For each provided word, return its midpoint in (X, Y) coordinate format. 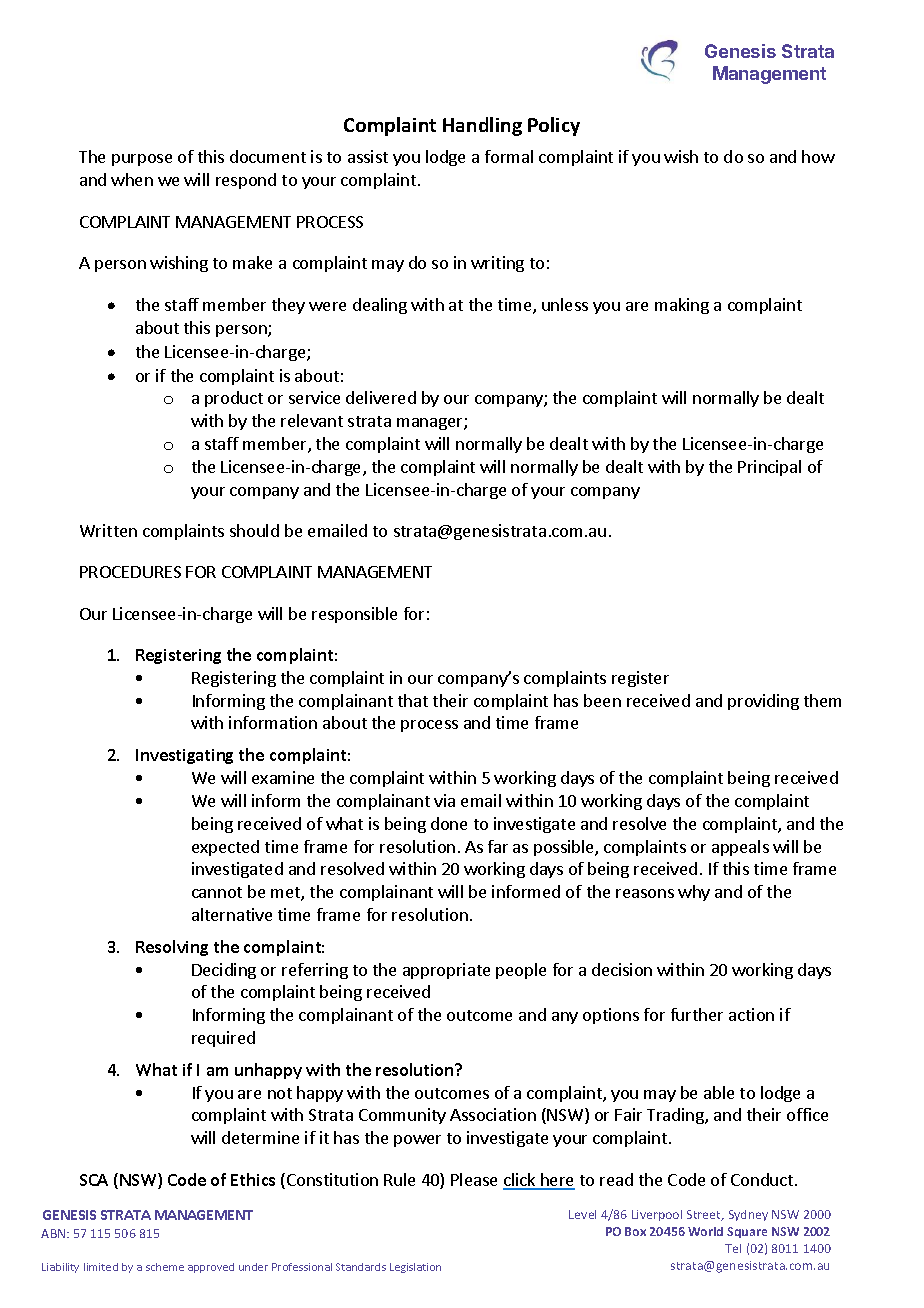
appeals (740, 848)
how (818, 156)
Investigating (184, 756)
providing (763, 702)
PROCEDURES (130, 572)
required (223, 1039)
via (444, 800)
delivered (381, 397)
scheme (165, 1267)
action (751, 1014)
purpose (142, 160)
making (682, 306)
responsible (354, 615)
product (234, 399)
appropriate (446, 971)
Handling (482, 126)
